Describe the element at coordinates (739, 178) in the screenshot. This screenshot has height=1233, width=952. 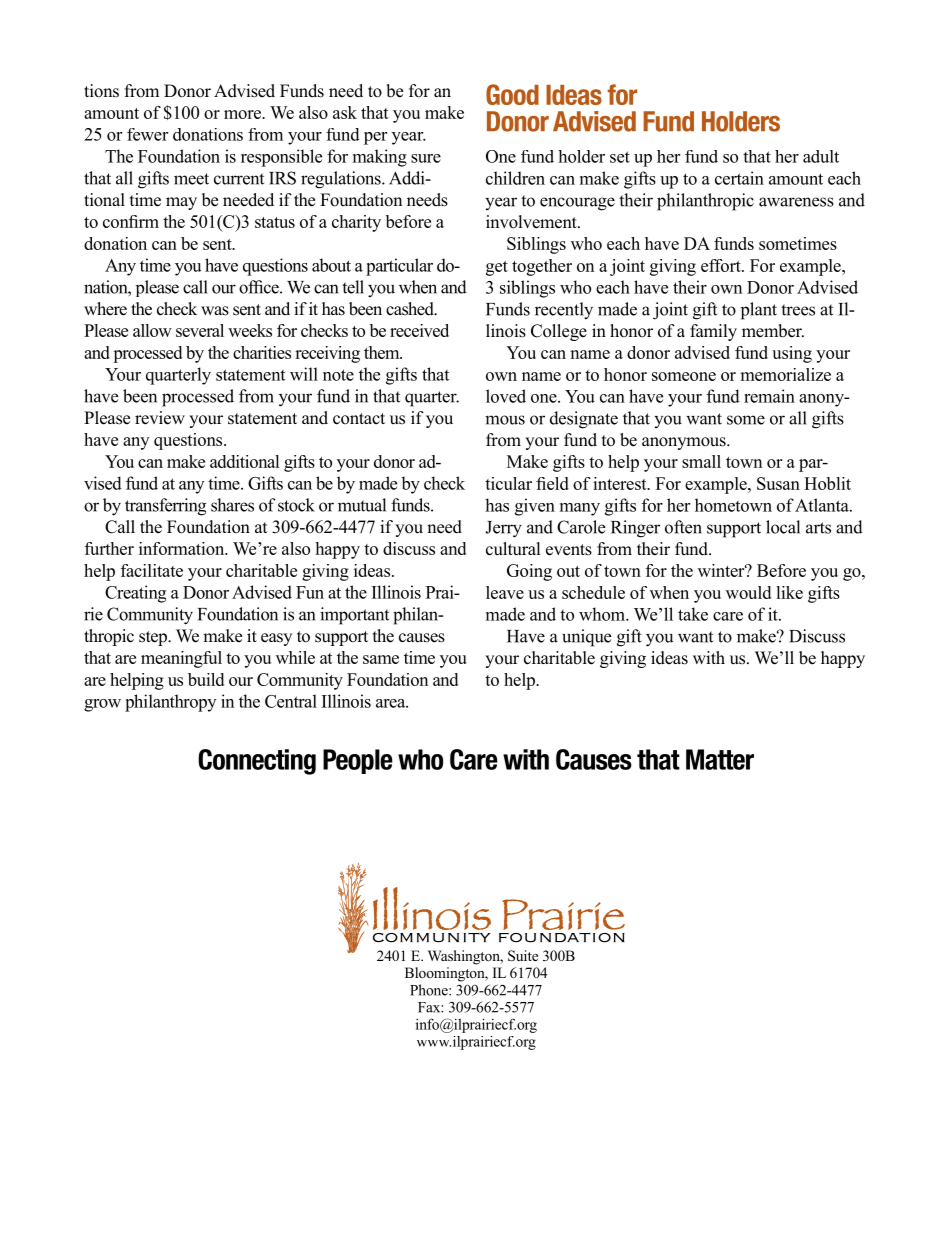
I see `certain` at that location.
